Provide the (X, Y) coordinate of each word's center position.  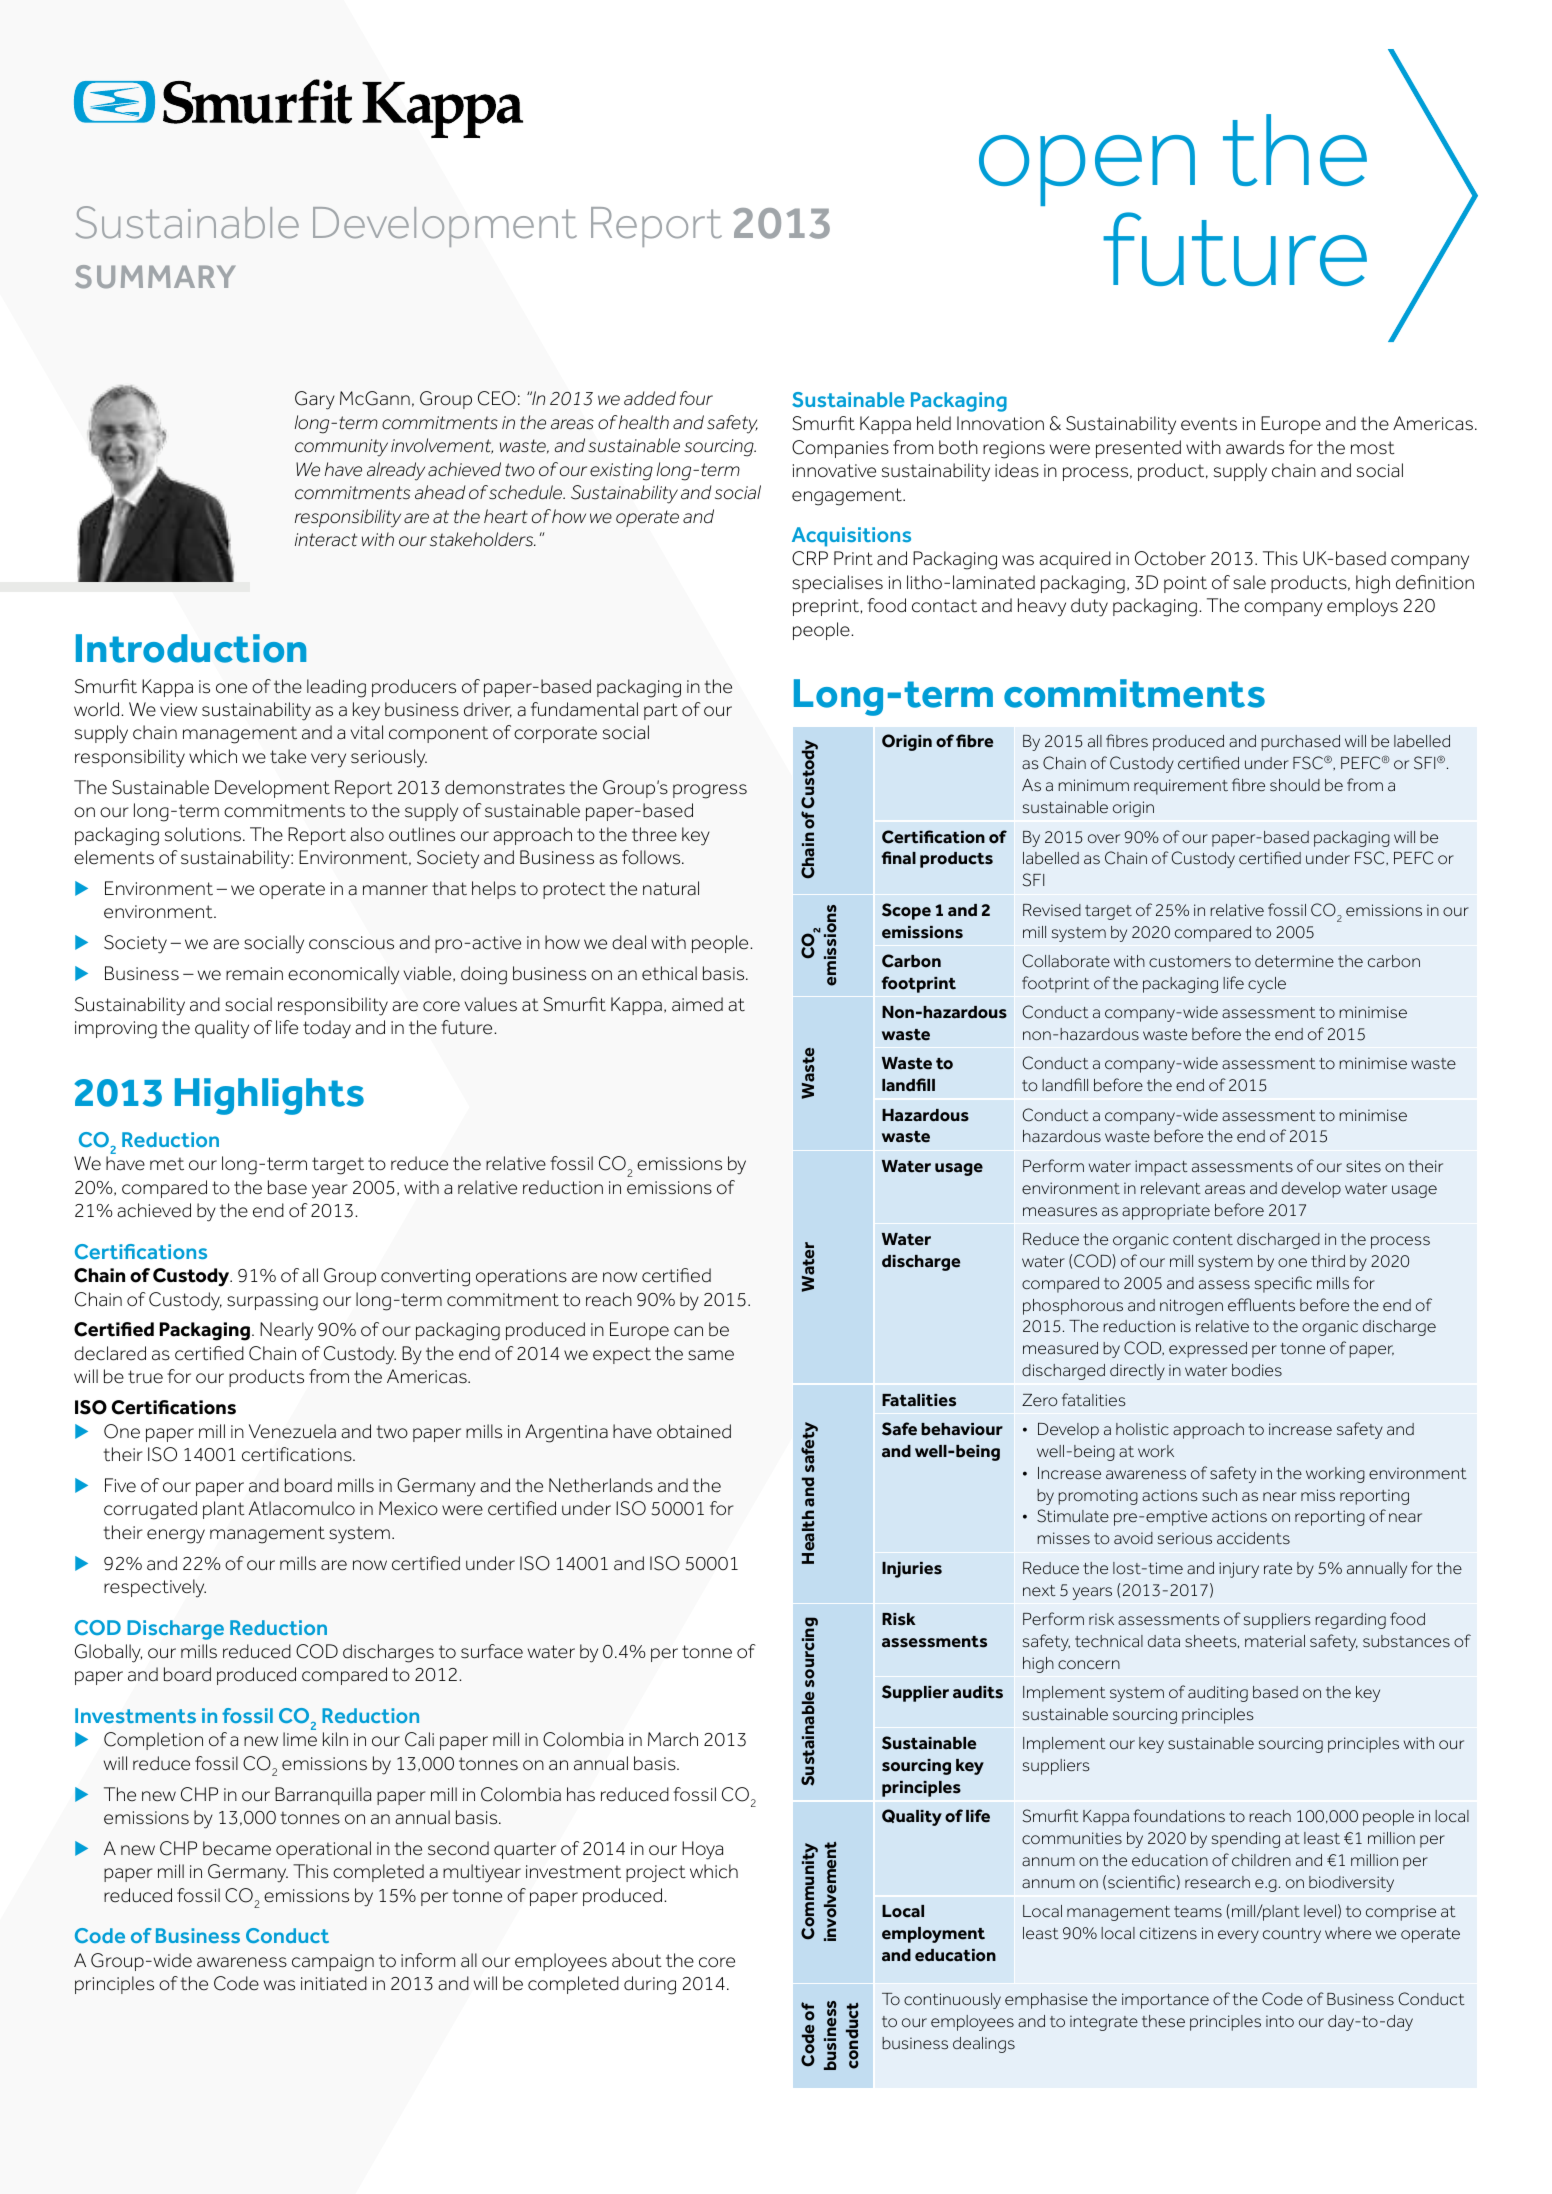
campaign (333, 1963)
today (327, 1029)
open (1087, 170)
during (650, 1985)
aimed (697, 1004)
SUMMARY (155, 277)
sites (1363, 1166)
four (696, 398)
